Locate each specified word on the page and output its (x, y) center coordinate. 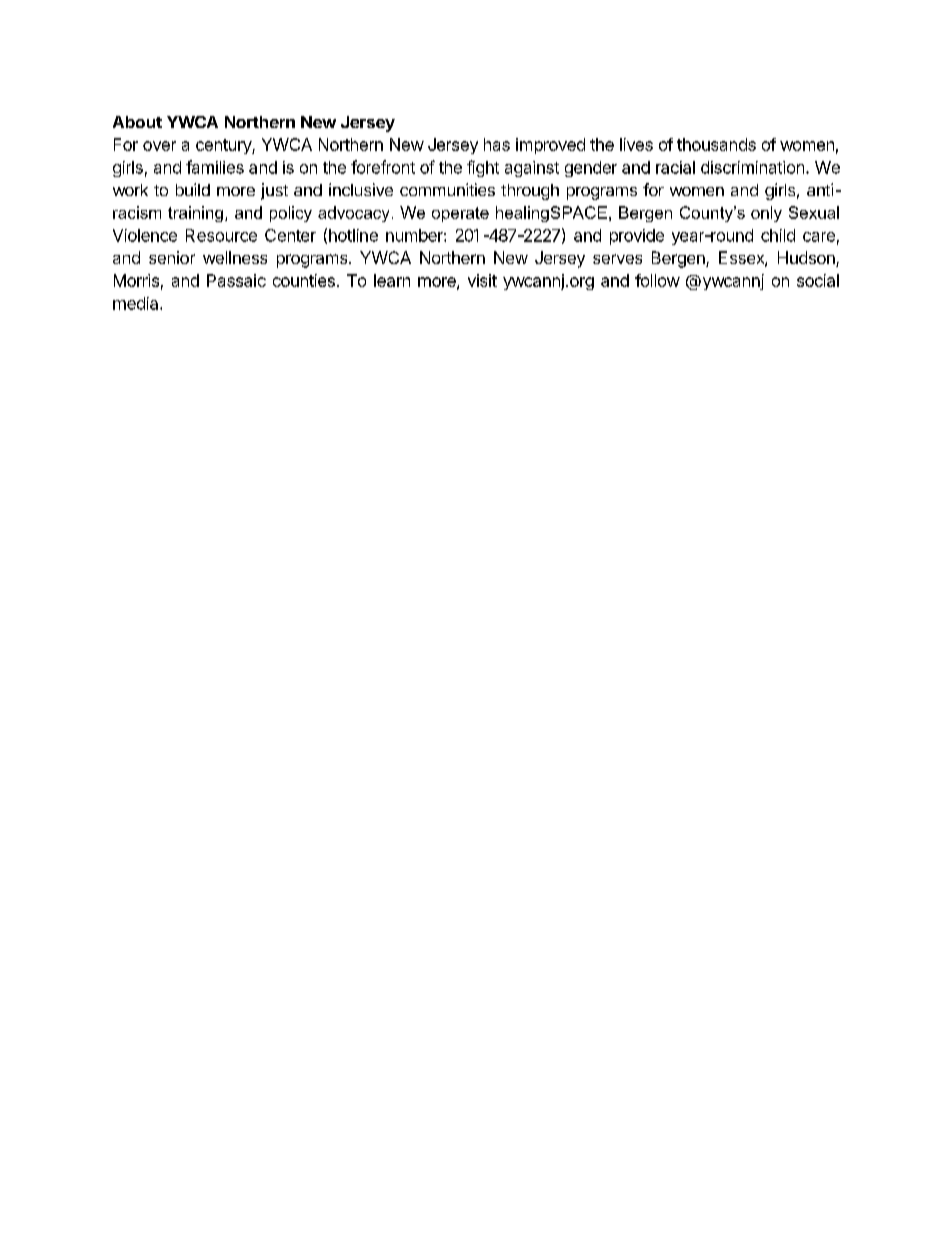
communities (447, 189)
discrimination (752, 167)
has (497, 144)
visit (482, 280)
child (778, 235)
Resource (221, 235)
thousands (716, 144)
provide (637, 237)
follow (657, 280)
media (137, 303)
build (193, 189)
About (137, 122)
